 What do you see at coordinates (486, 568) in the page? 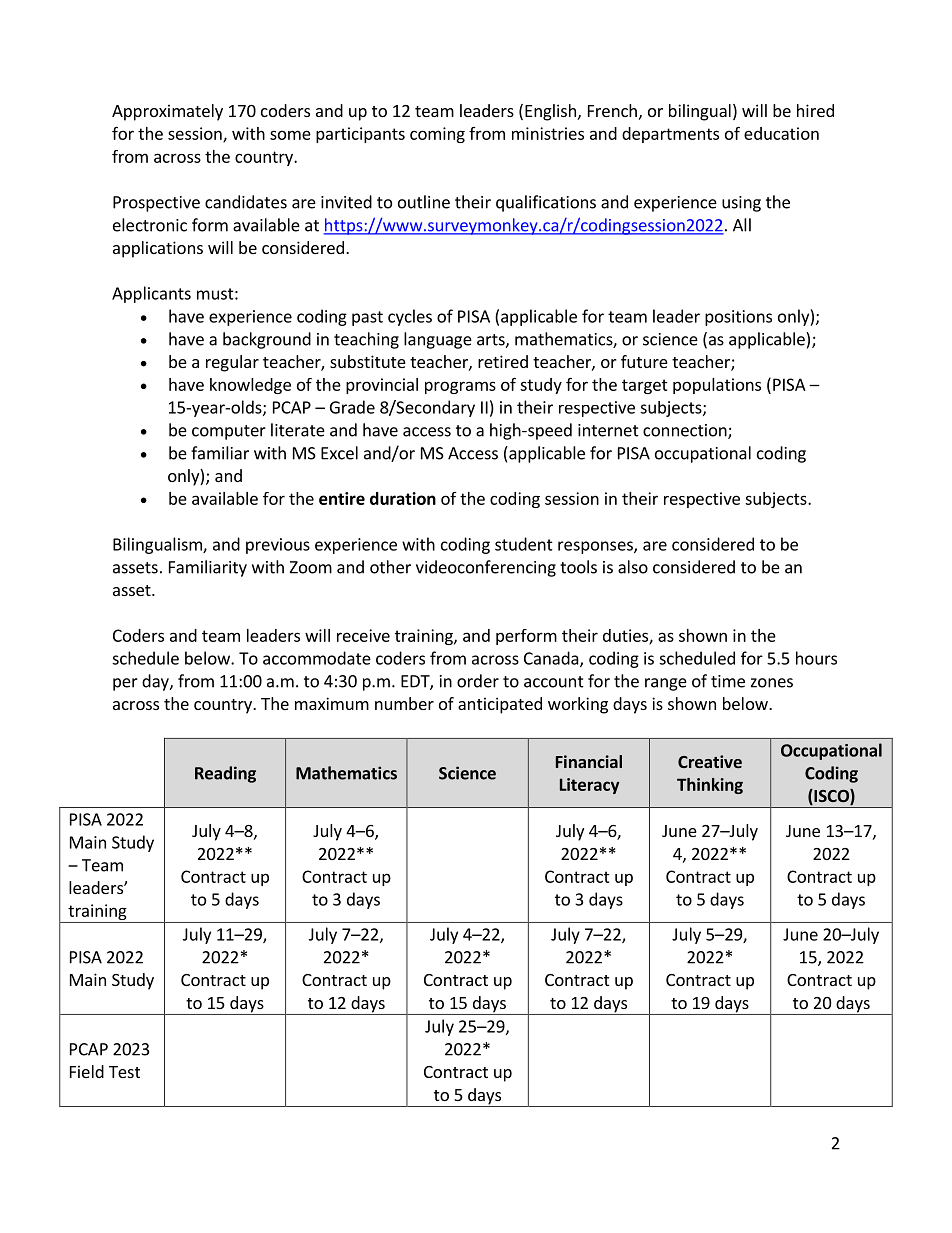
I see `videoconferencing` at bounding box center [486, 568].
